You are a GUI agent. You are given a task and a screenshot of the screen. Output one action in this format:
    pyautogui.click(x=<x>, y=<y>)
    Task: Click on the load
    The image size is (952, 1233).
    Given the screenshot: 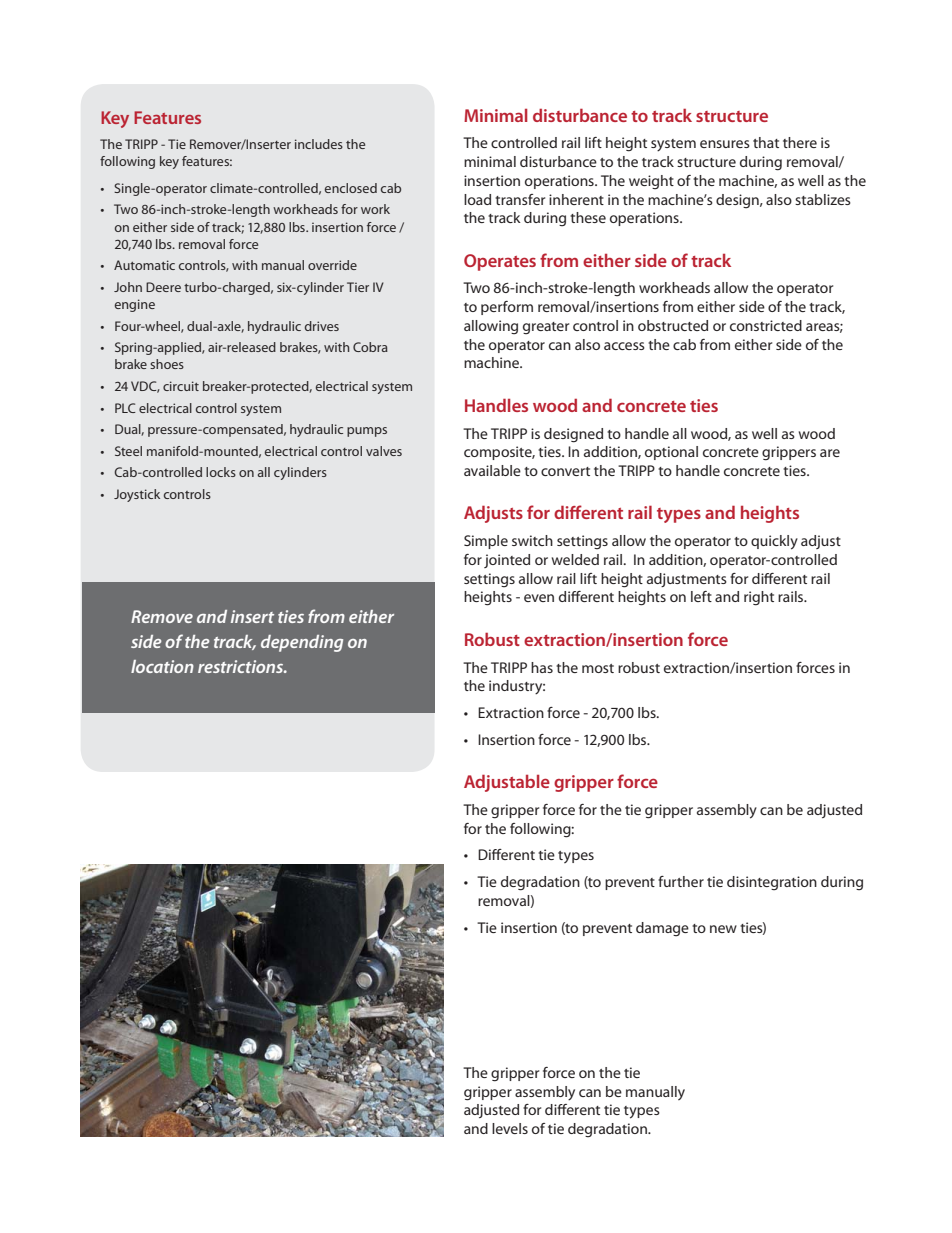 What is the action you would take?
    pyautogui.click(x=477, y=199)
